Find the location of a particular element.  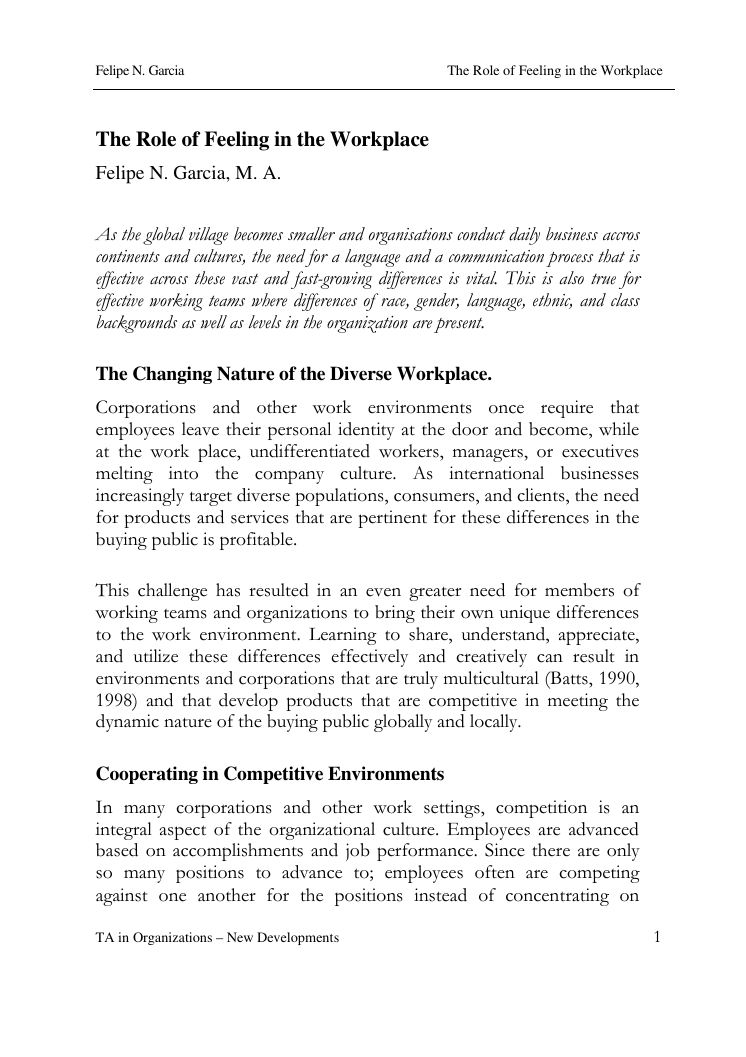

populations is located at coordinates (340, 497).
